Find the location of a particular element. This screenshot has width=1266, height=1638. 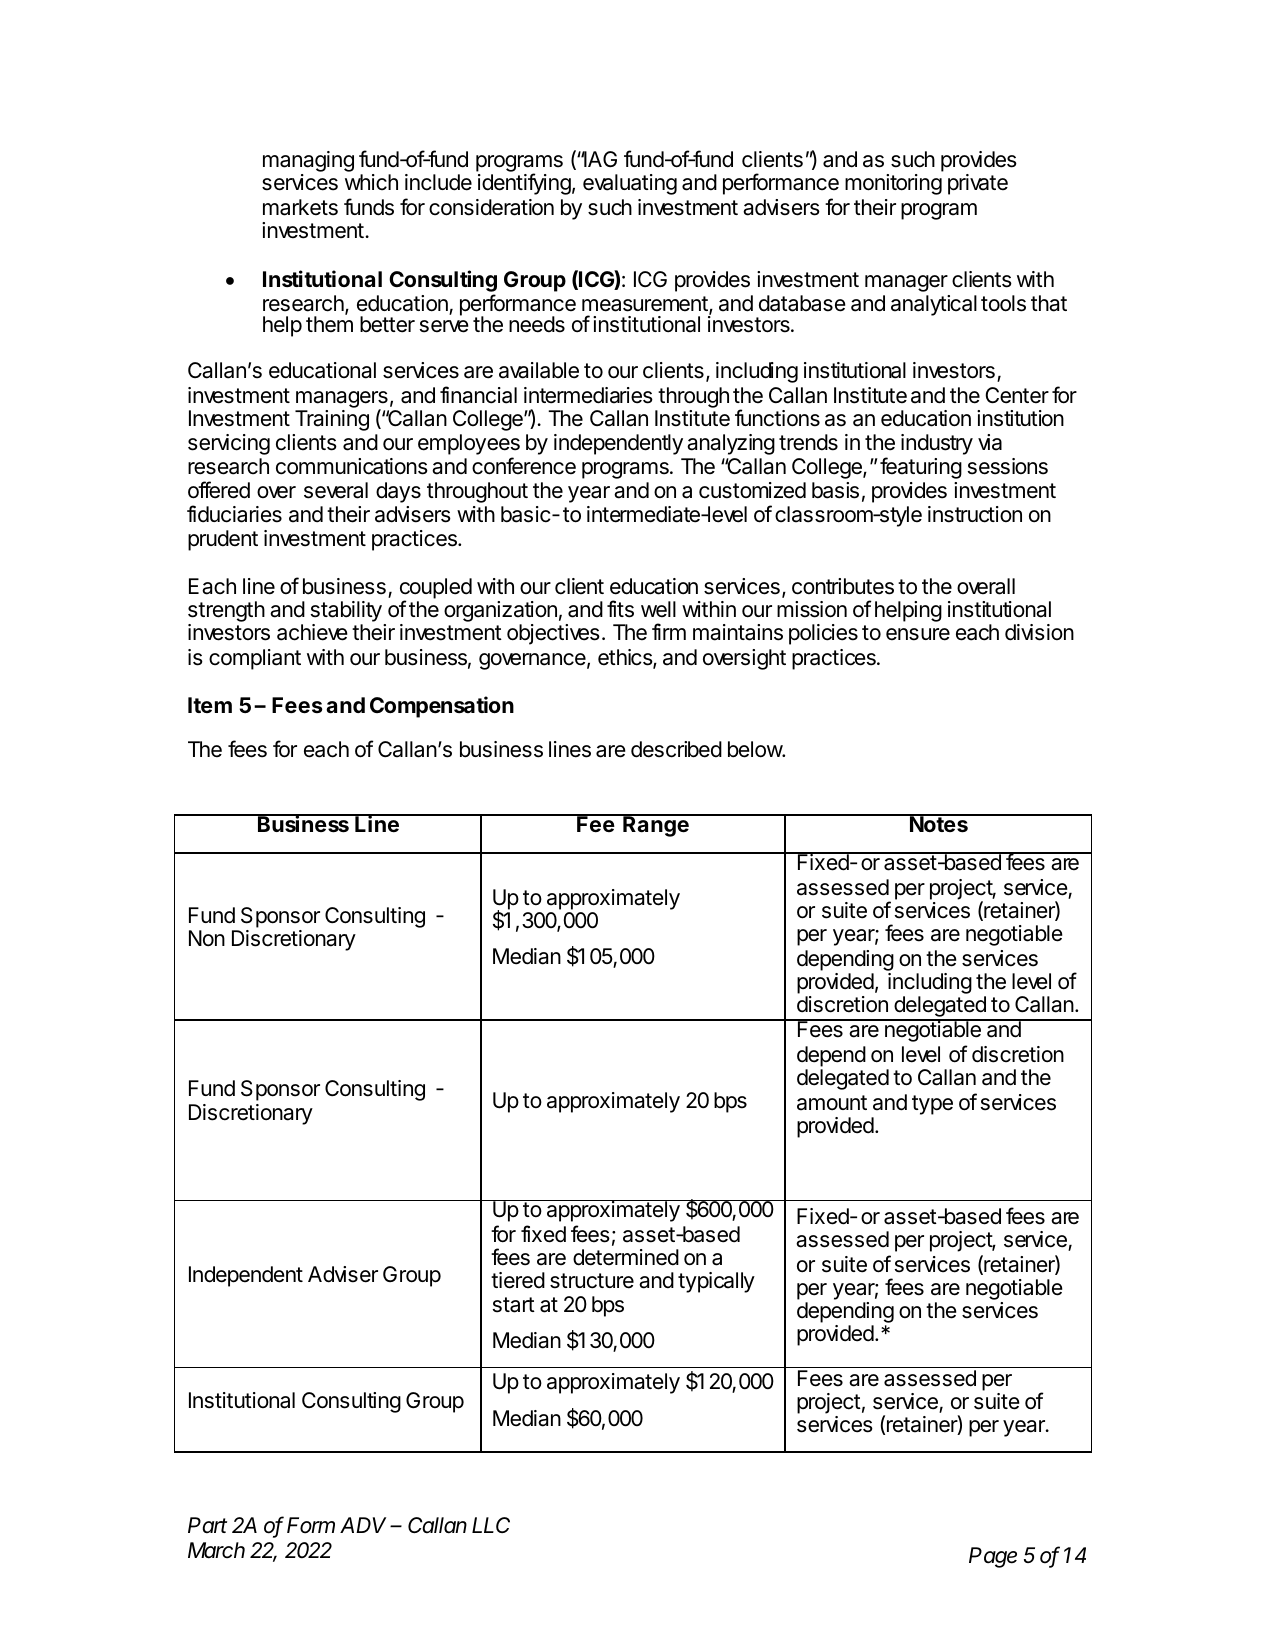

Non is located at coordinates (207, 938).
